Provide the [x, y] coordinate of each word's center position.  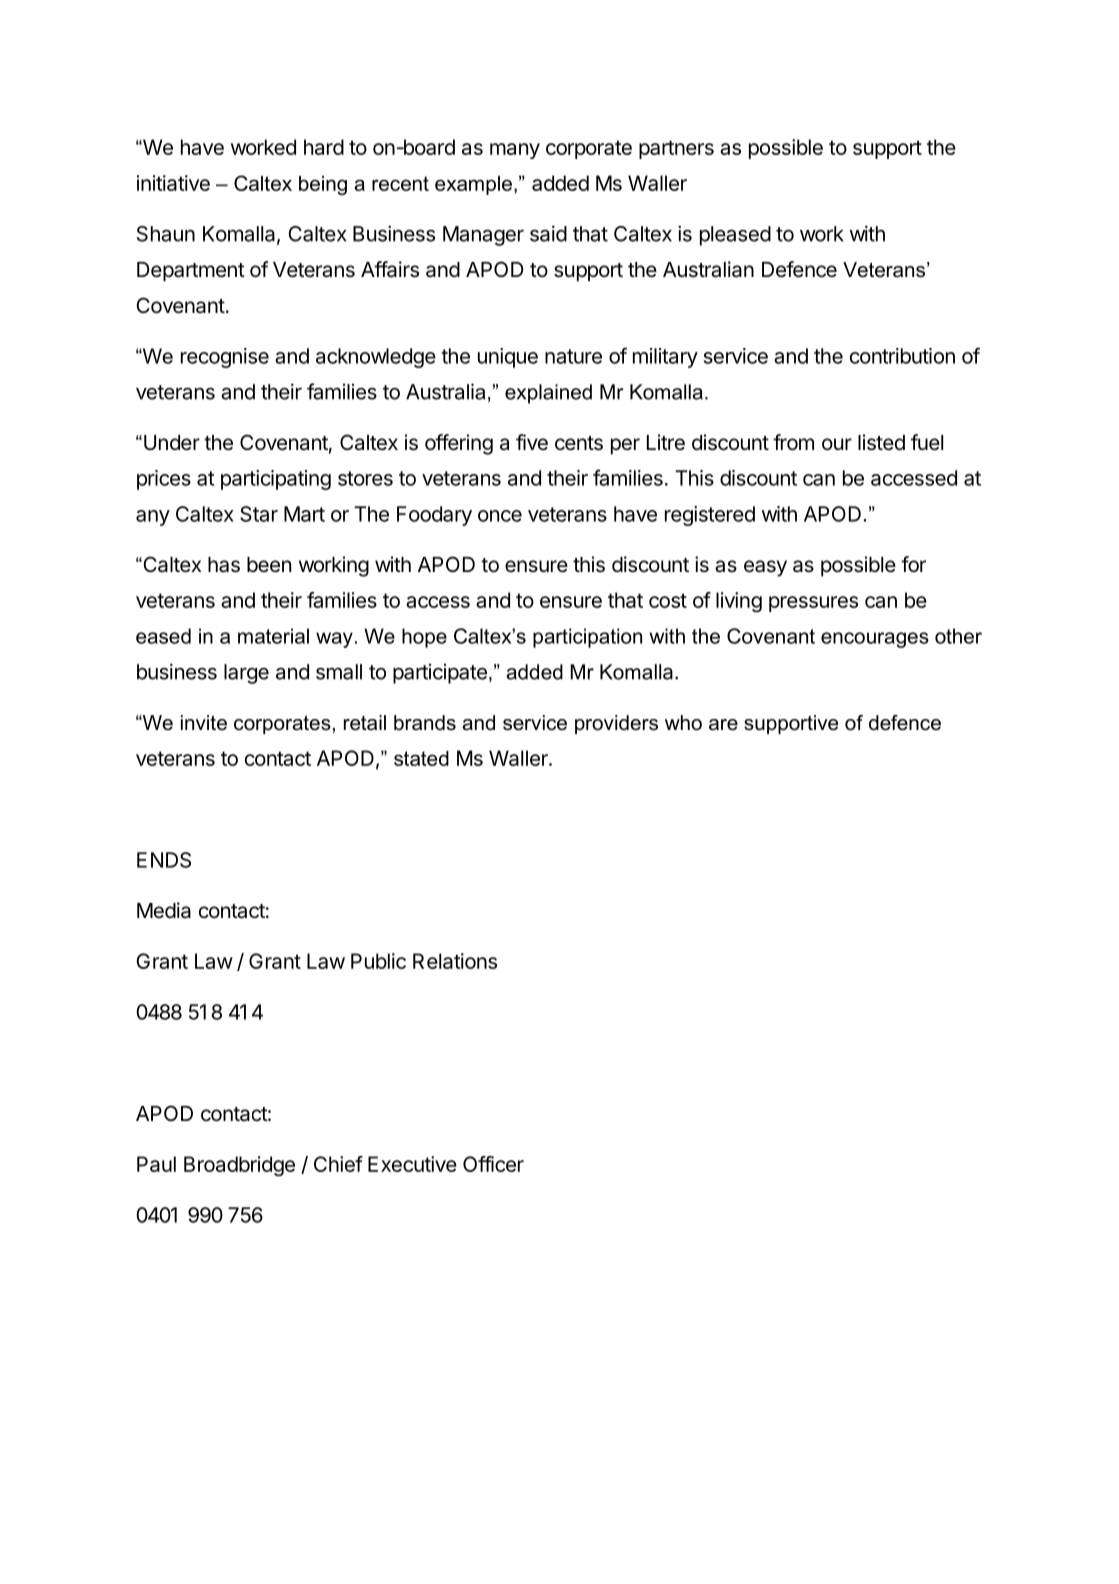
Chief [338, 1164]
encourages [875, 640]
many [515, 151]
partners [676, 149]
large [246, 674]
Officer [493, 1164]
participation [587, 638]
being [323, 185]
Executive [412, 1164]
